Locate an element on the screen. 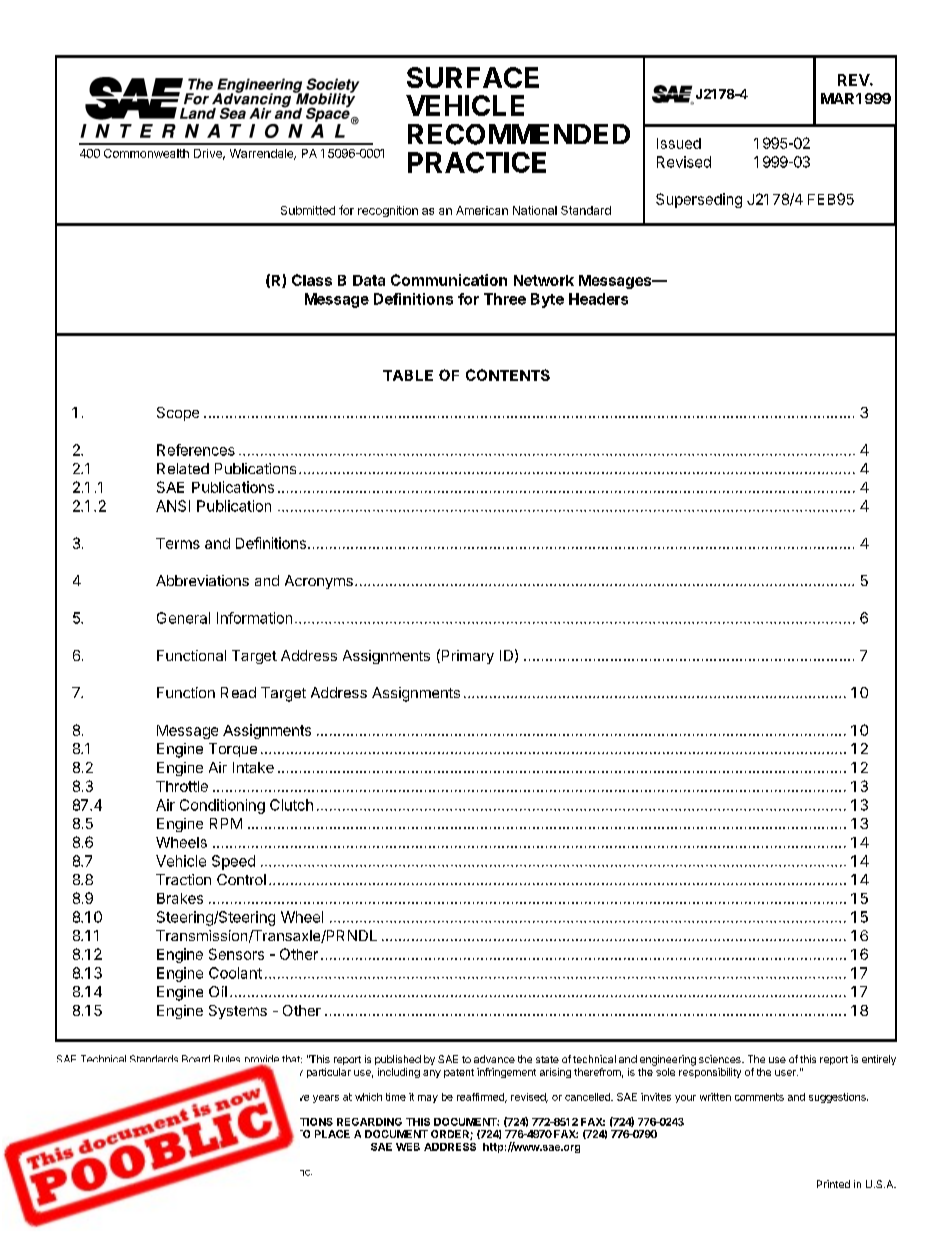 This screenshot has width=952, height=1233. Commonwealth is located at coordinates (146, 153).
